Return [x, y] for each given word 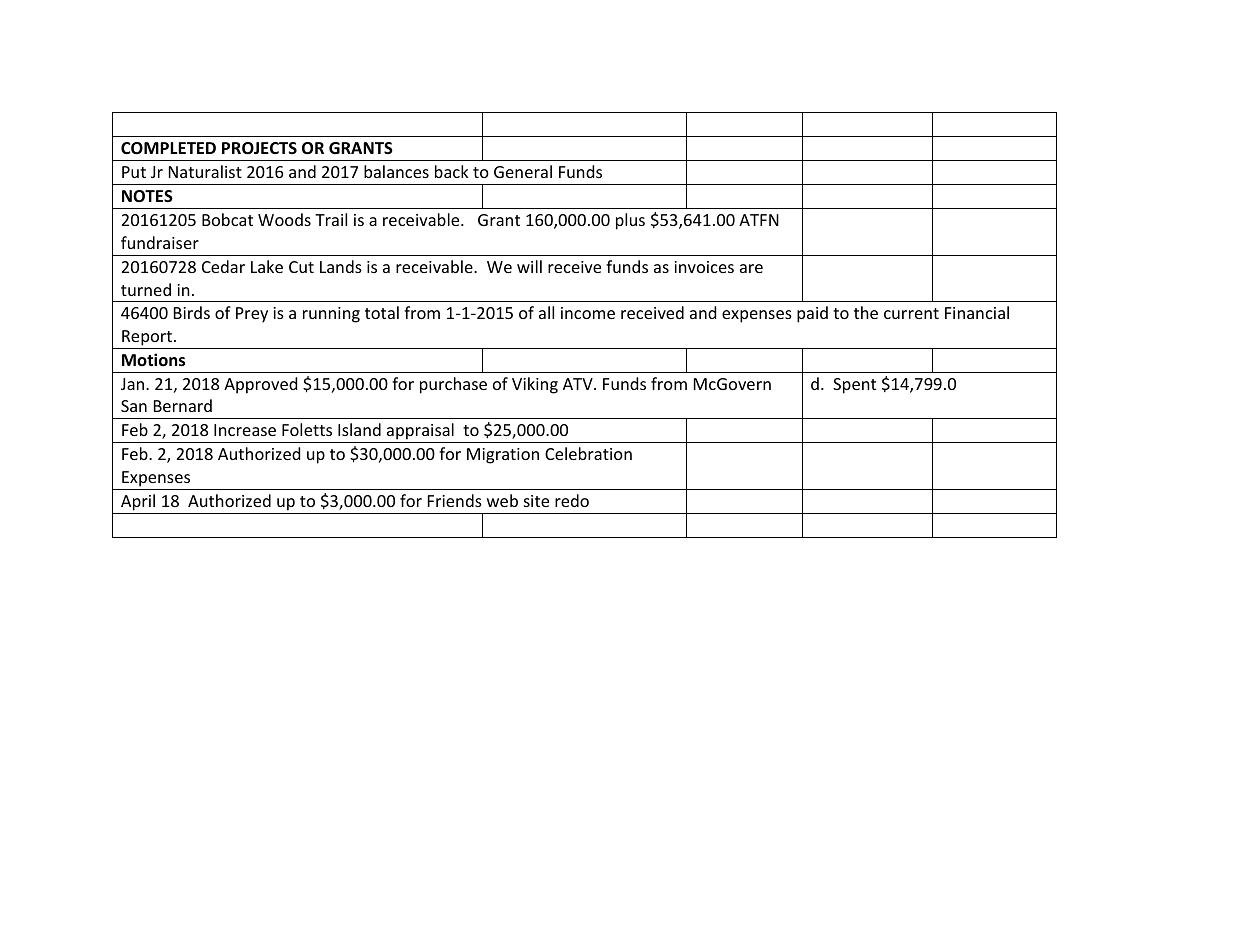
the [866, 312]
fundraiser [160, 242]
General [523, 171]
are [751, 268]
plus [630, 221]
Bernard [183, 405]
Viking [535, 385]
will [529, 266]
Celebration [588, 453]
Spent [854, 386]
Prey [252, 315]
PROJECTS [259, 148]
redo [572, 500]
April [138, 502]
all [546, 312]
